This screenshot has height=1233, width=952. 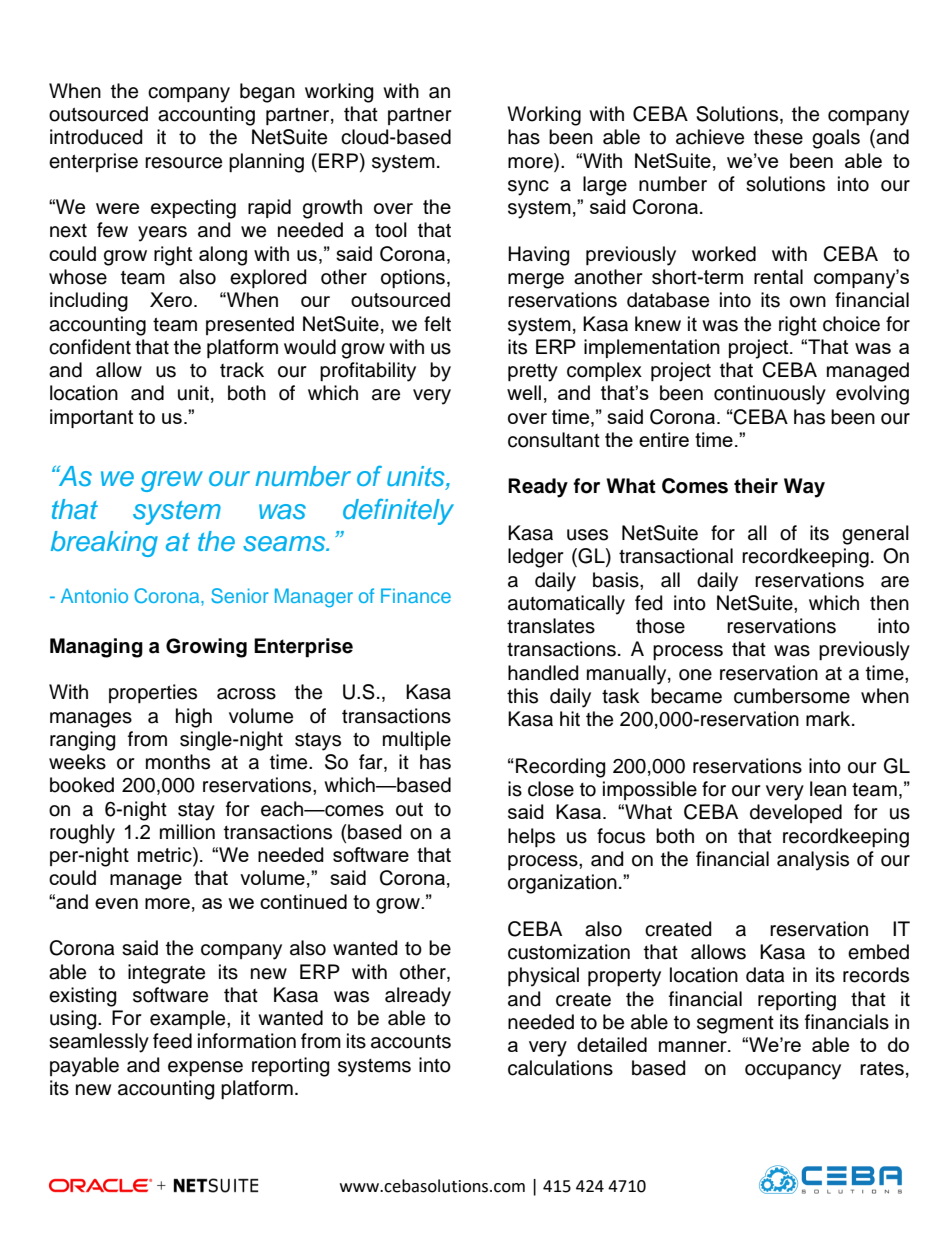 What do you see at coordinates (398, 512) in the screenshot?
I see `definitely` at bounding box center [398, 512].
